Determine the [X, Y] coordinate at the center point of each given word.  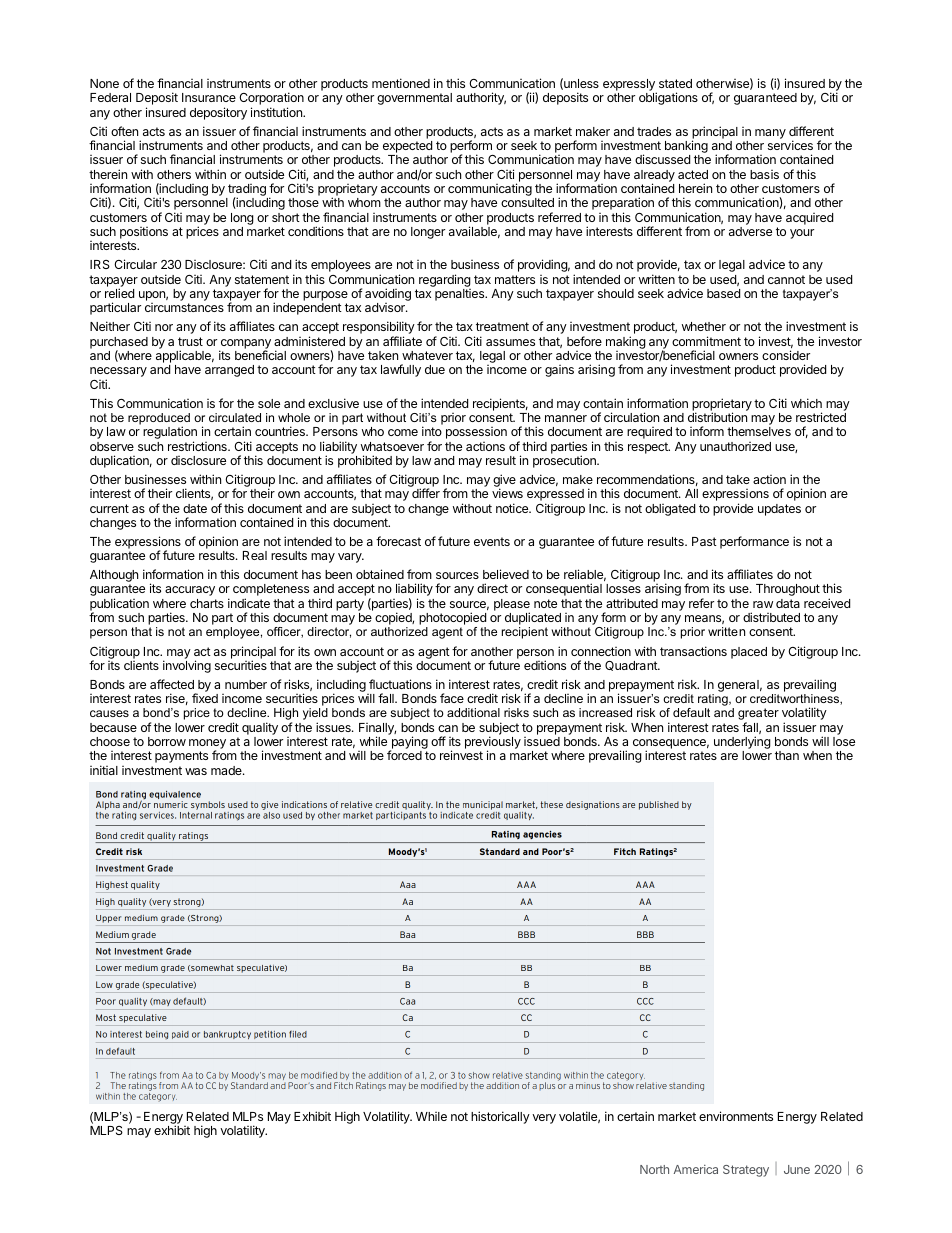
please [512, 606]
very [544, 1119]
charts [207, 603]
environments [736, 1116]
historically [500, 1117]
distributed [771, 617]
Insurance [209, 97]
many [770, 134]
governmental [414, 99]
